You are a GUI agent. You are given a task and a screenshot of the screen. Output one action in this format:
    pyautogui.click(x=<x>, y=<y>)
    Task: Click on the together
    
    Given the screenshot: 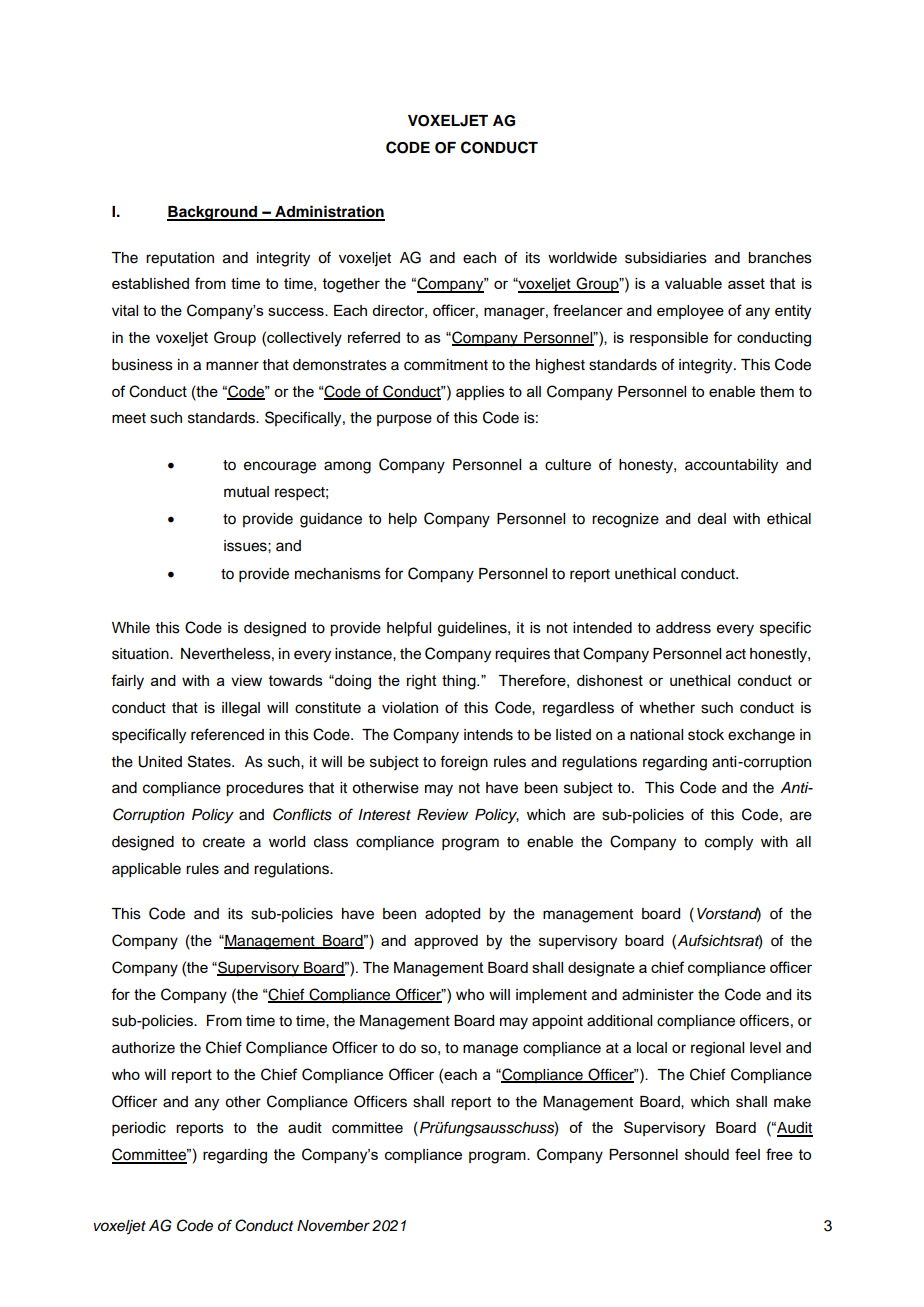 What is the action you would take?
    pyautogui.click(x=351, y=285)
